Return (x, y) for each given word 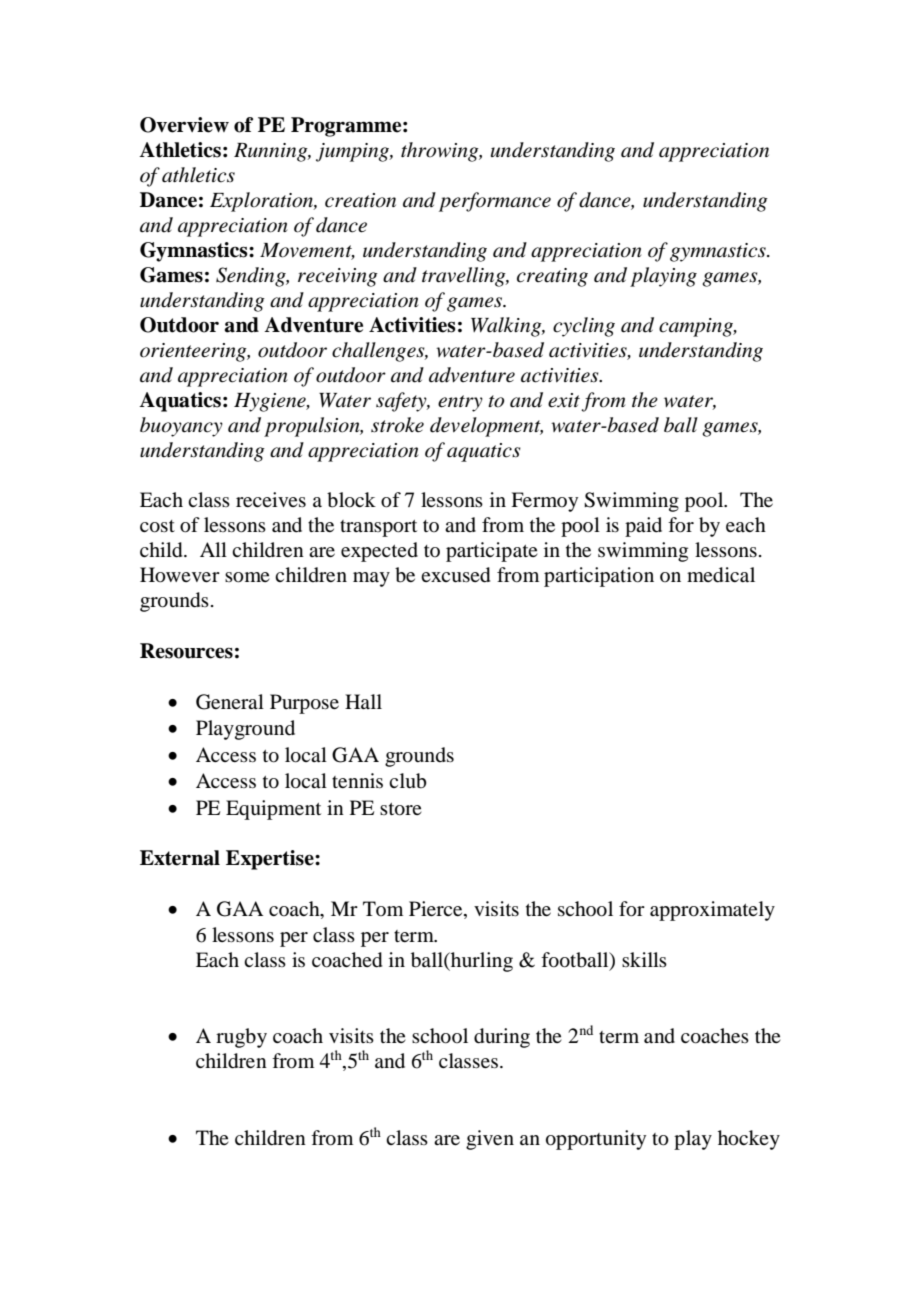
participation (599, 577)
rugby (241, 1038)
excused (455, 575)
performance (495, 202)
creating (552, 277)
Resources (186, 651)
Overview (184, 125)
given (490, 1140)
